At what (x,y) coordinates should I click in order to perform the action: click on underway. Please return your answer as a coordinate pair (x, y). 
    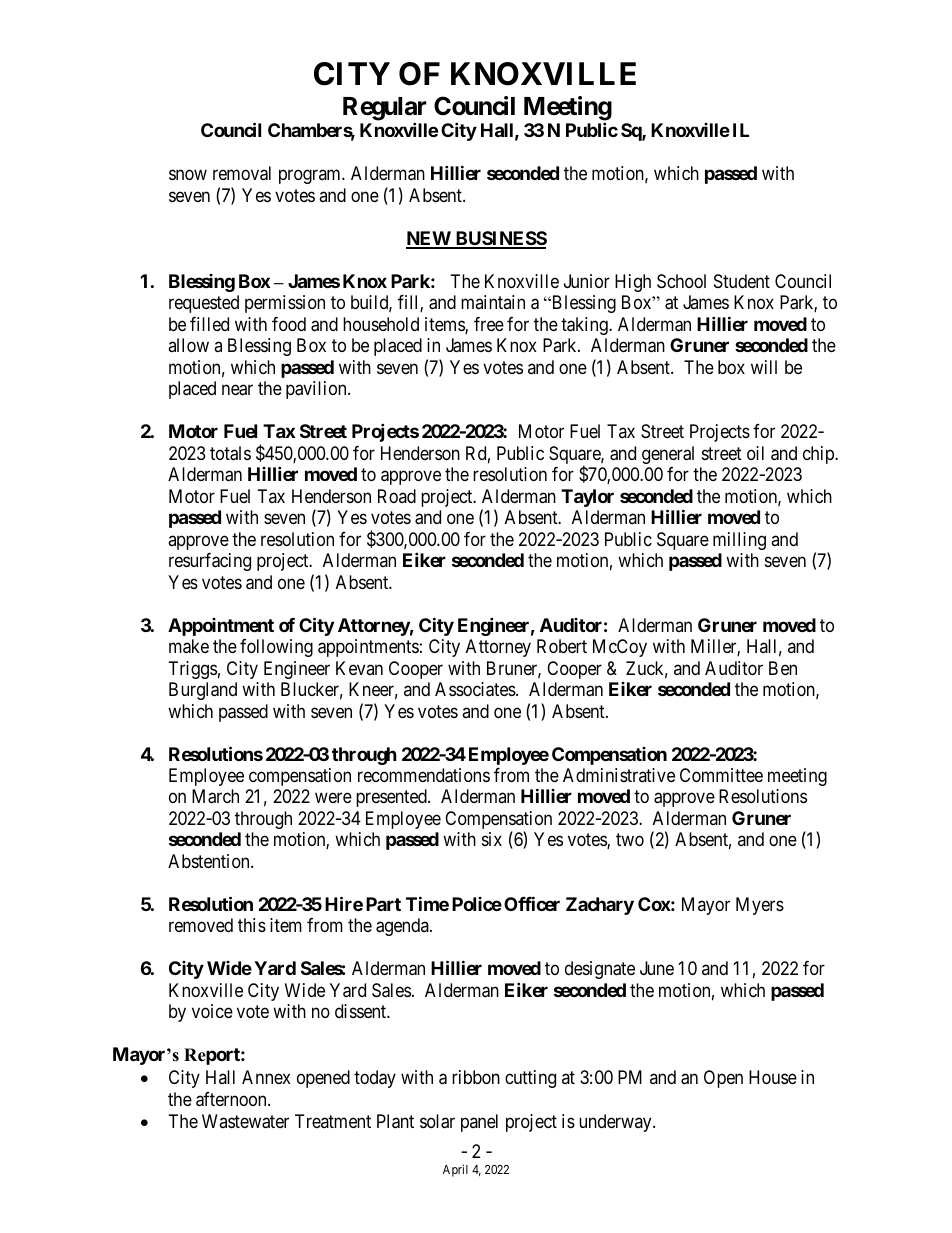
    Looking at the image, I should click on (616, 1123).
